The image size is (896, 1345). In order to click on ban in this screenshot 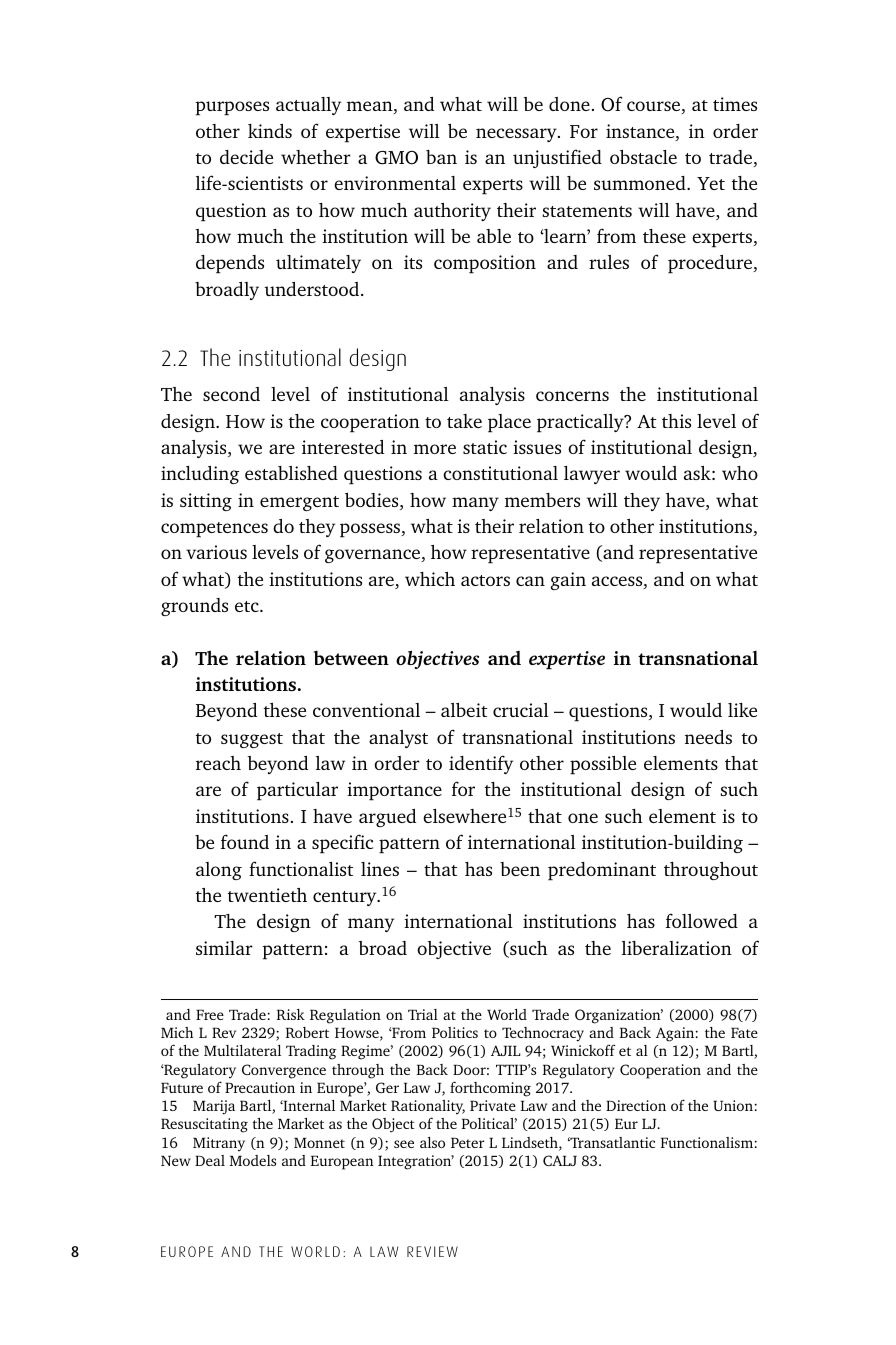, I will do `click(441, 157)`.
